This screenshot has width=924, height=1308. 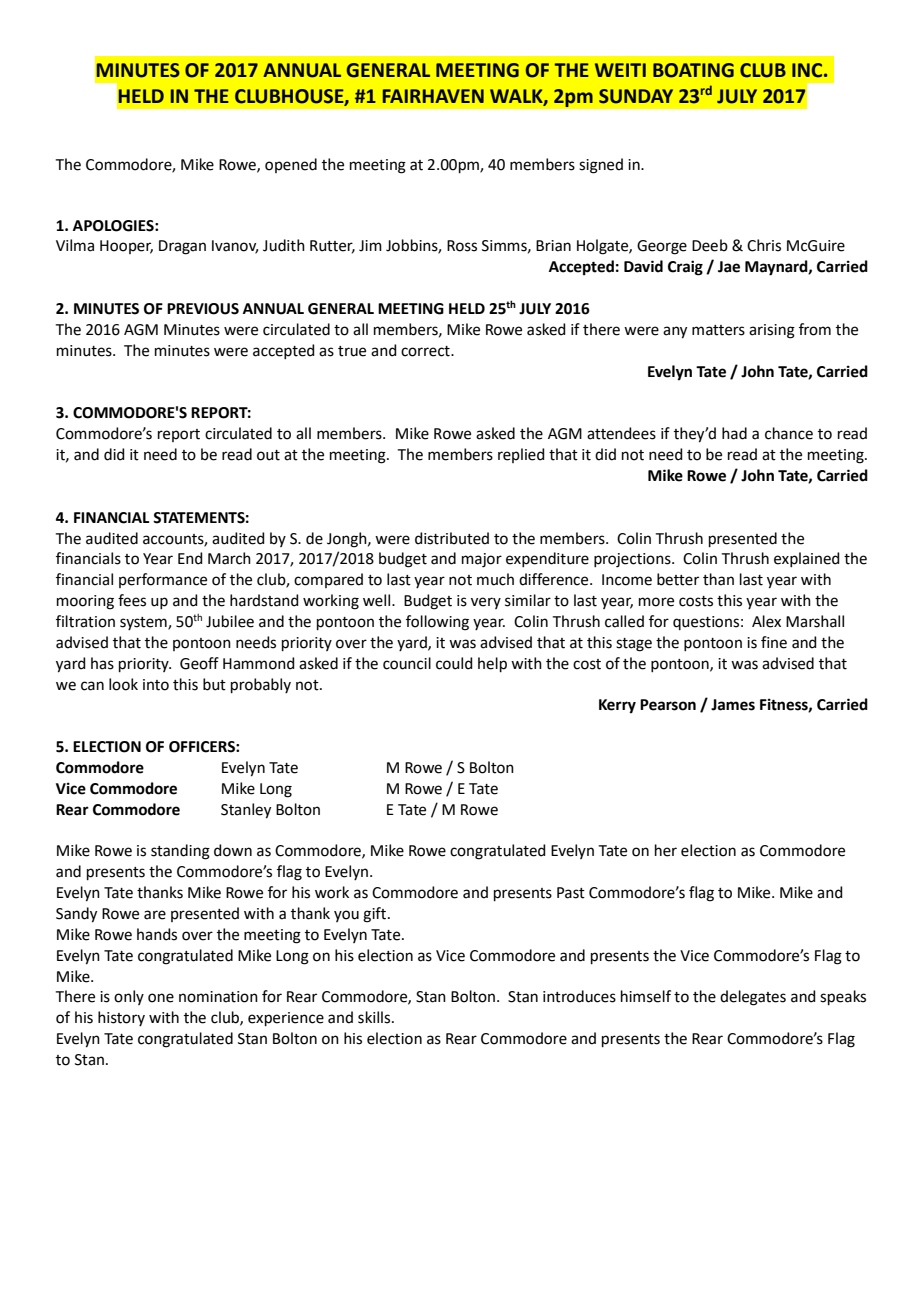 What do you see at coordinates (161, 998) in the screenshot?
I see `one` at bounding box center [161, 998].
